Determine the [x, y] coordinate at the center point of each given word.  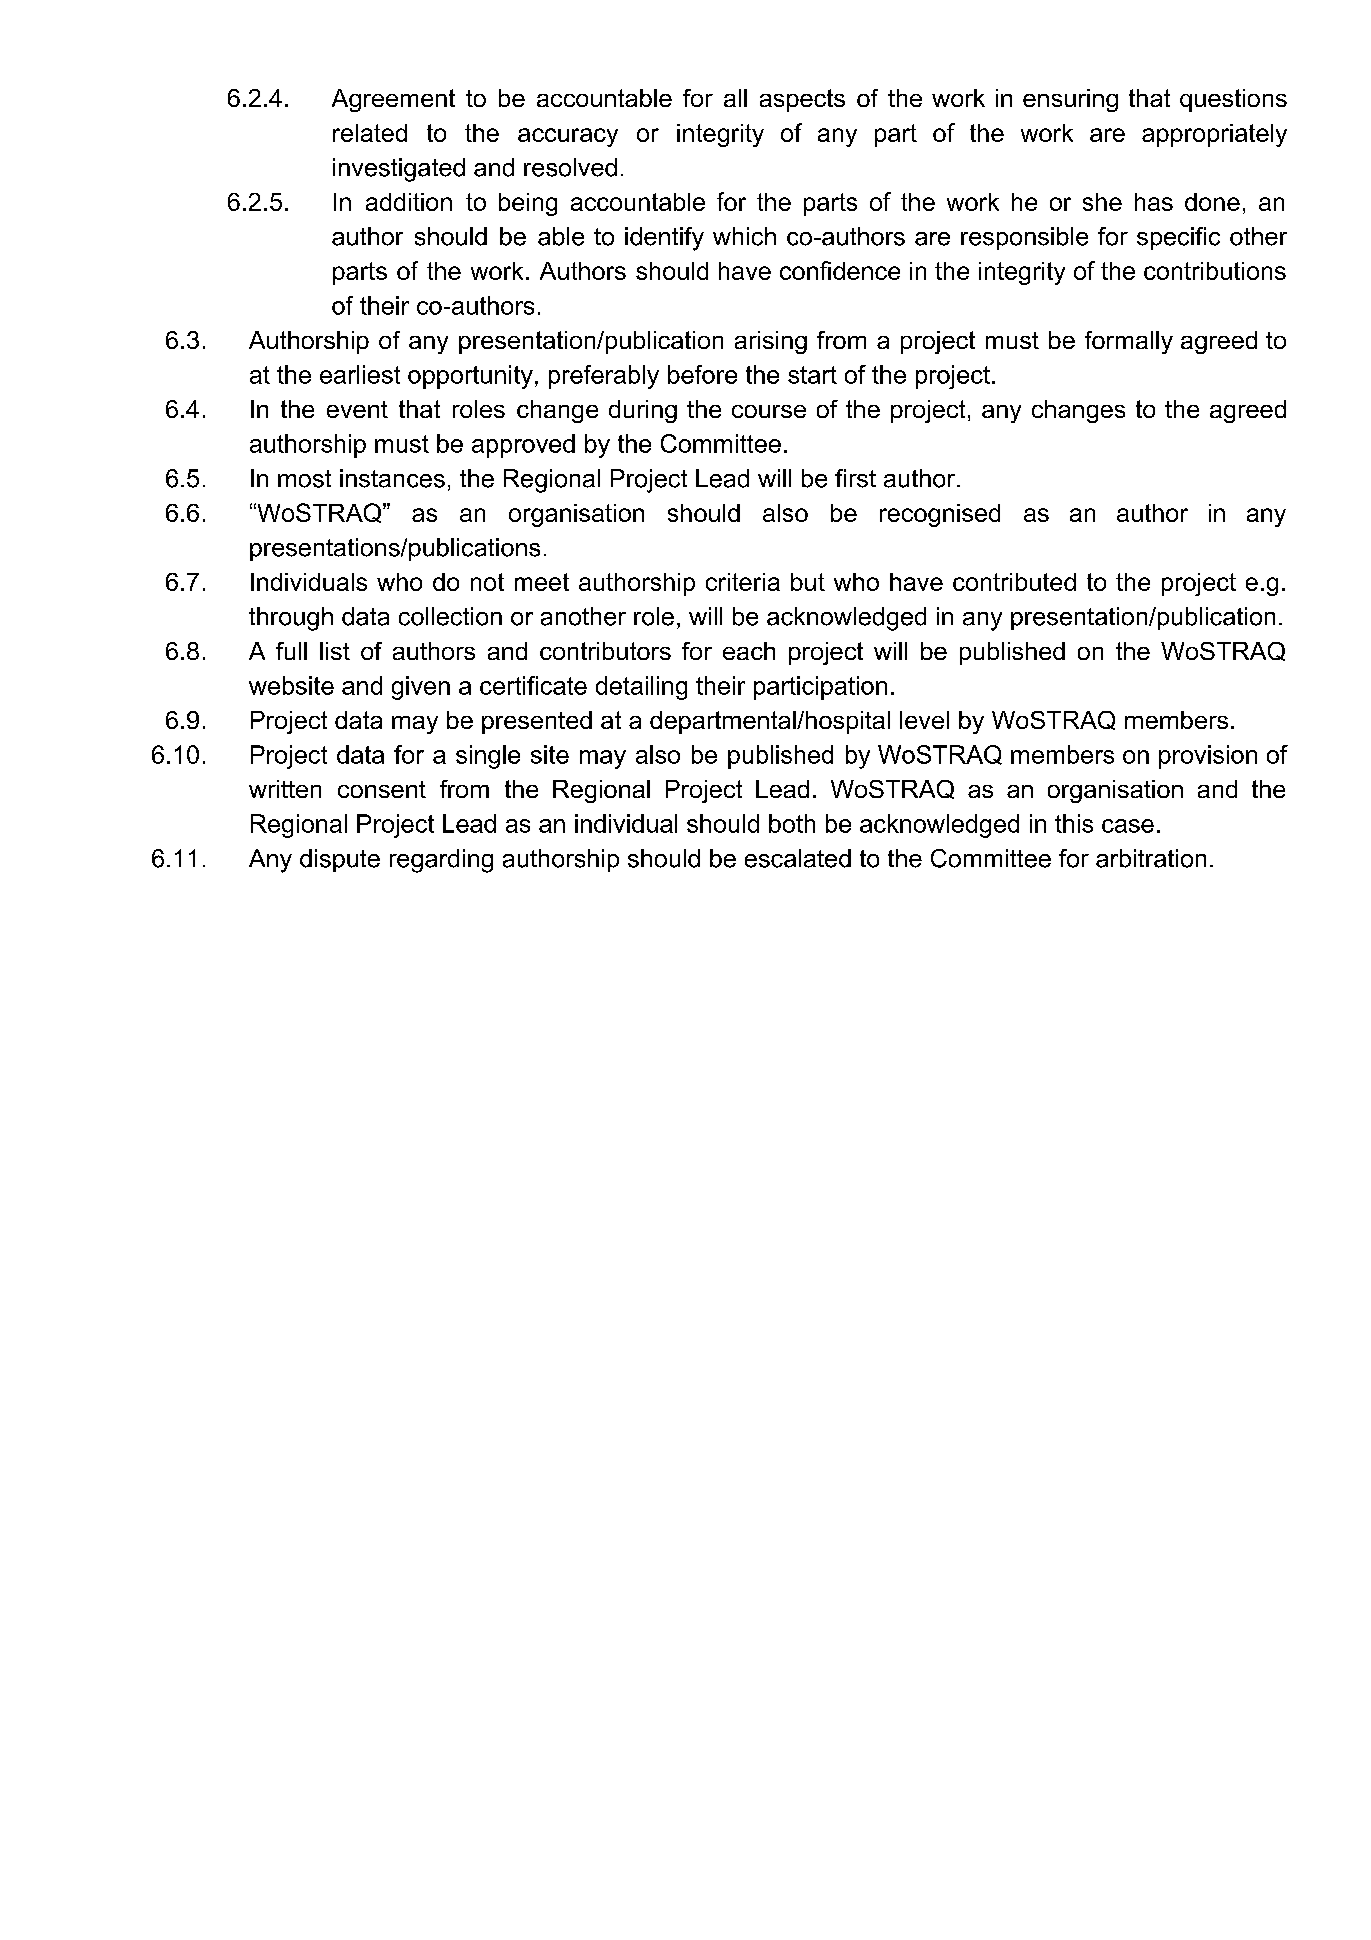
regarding [441, 861]
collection [450, 616]
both [792, 823]
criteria [743, 582]
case [1128, 826]
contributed [1014, 582]
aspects [802, 100]
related [370, 133]
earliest [360, 374]
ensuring [1070, 100]
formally [1129, 342]
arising [771, 342]
